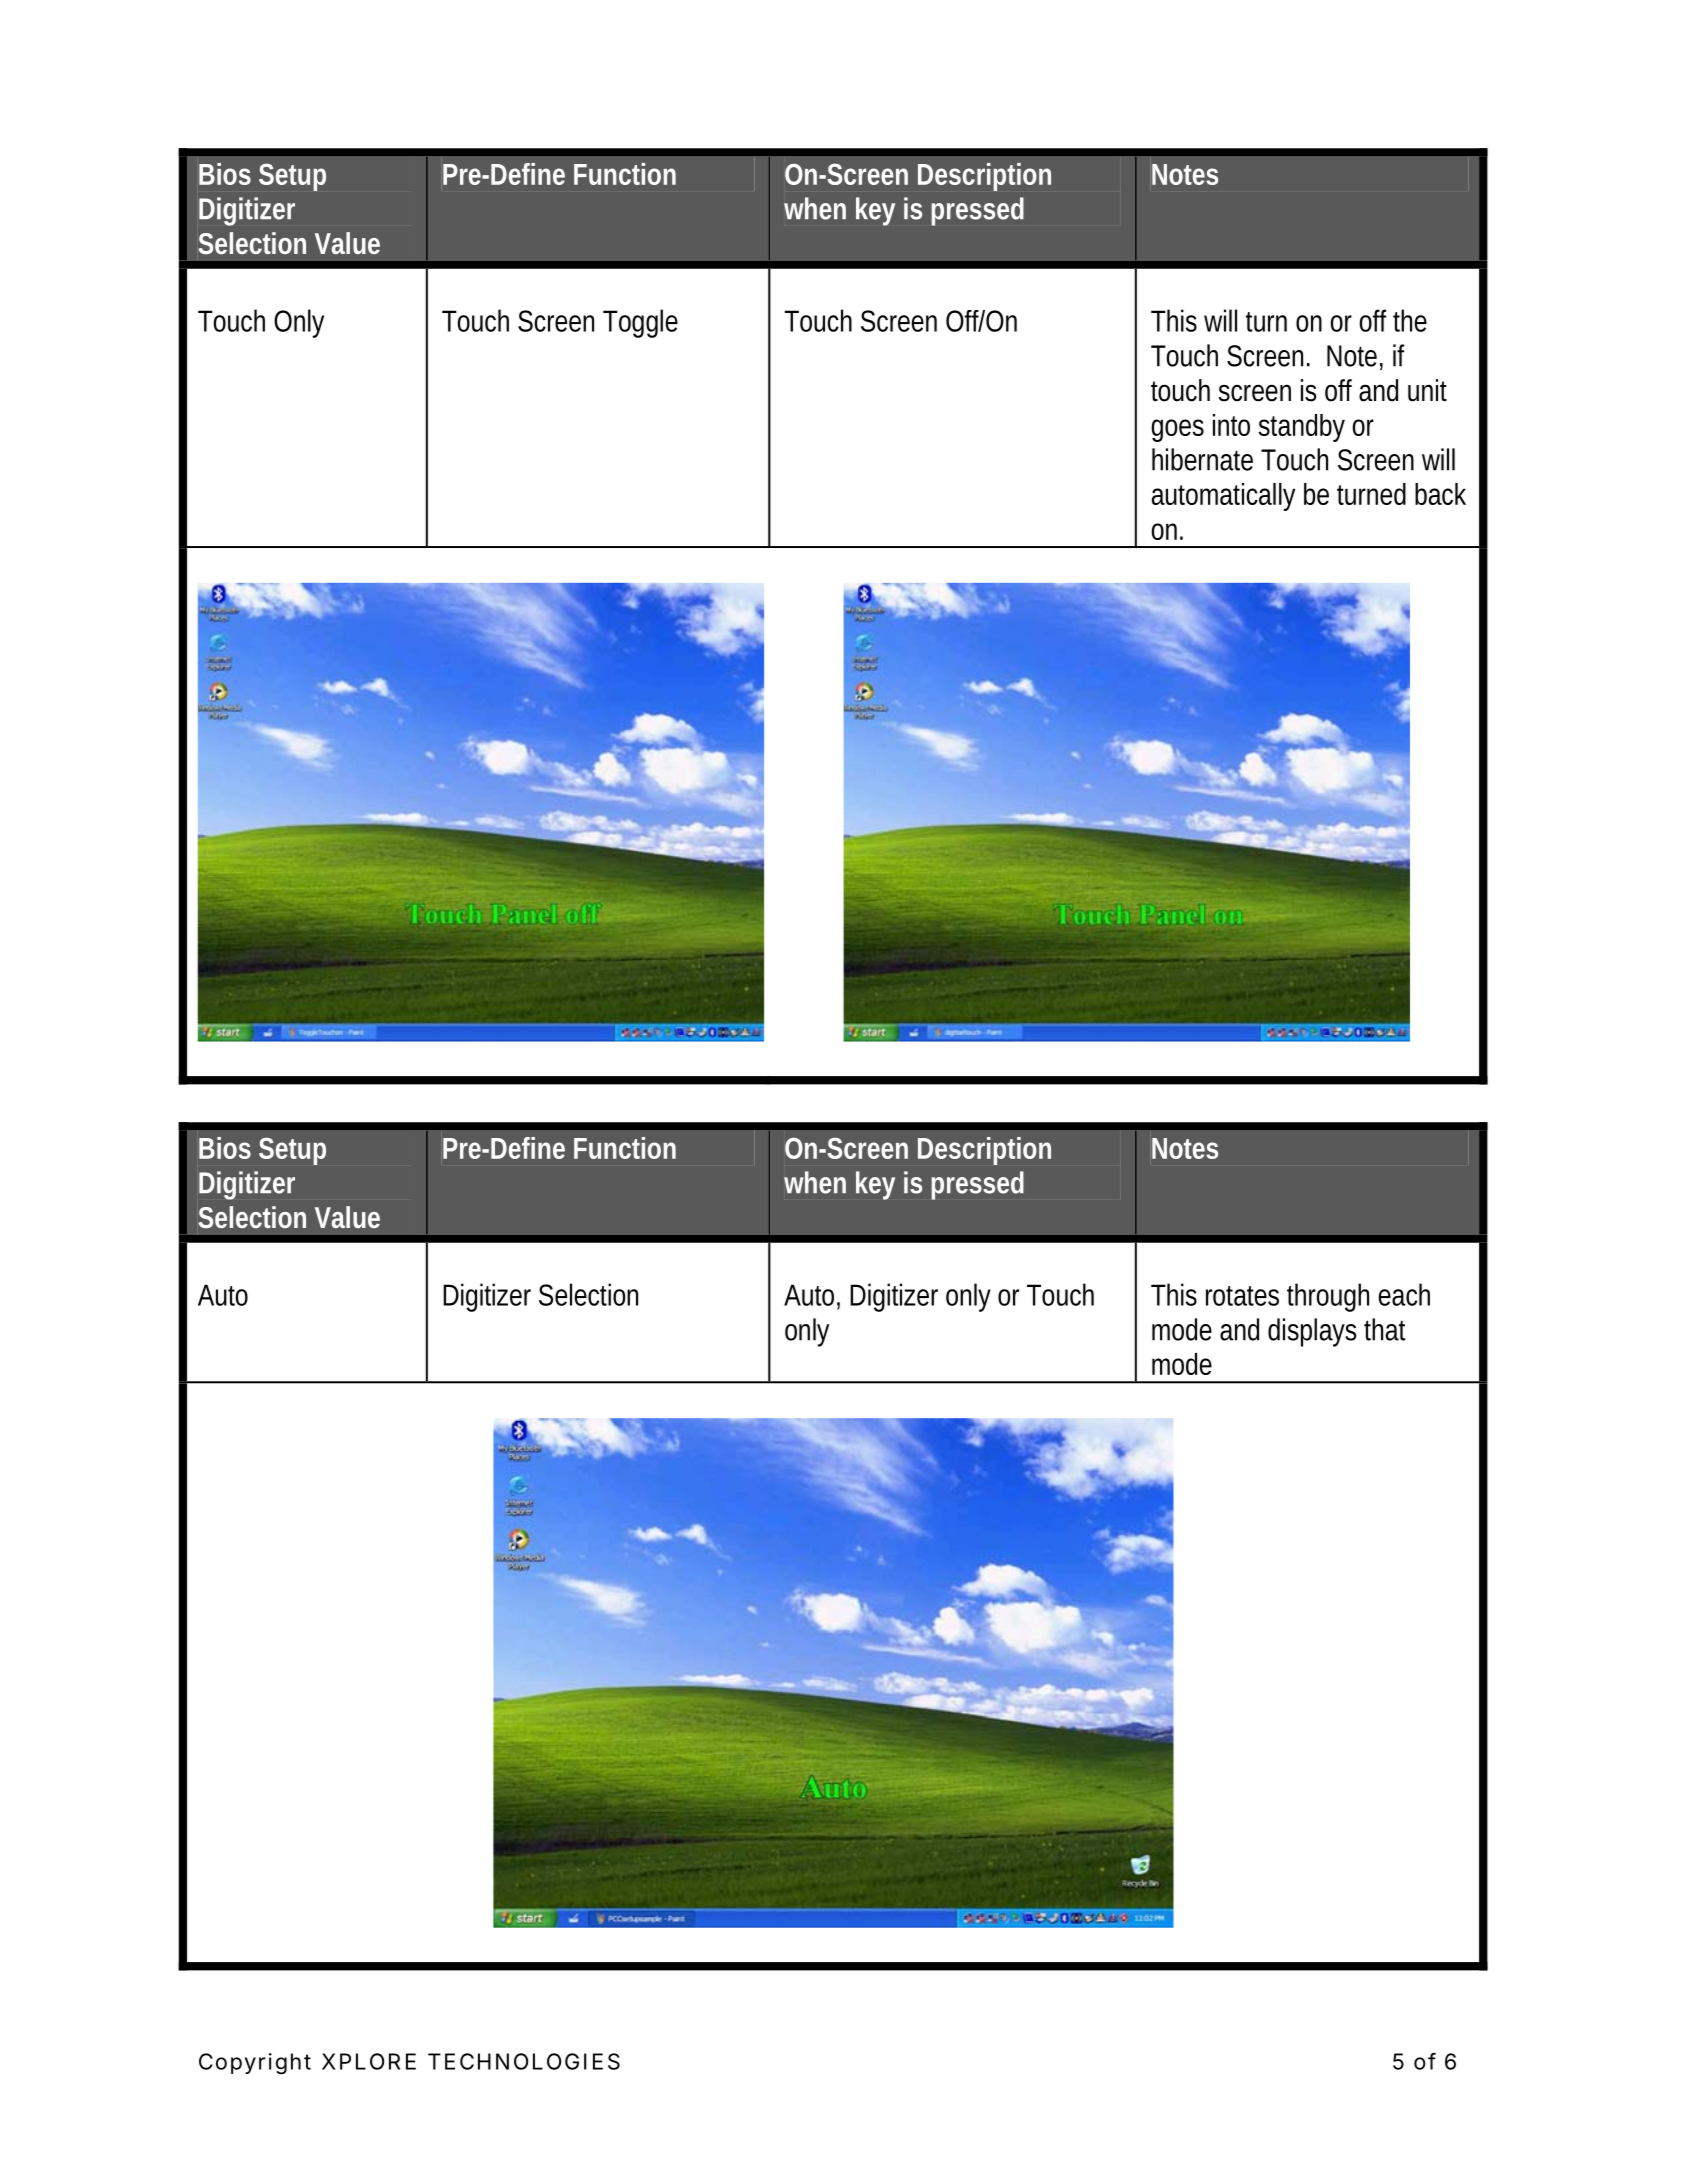 The width and height of the image is (1681, 2175). What do you see at coordinates (640, 323) in the image?
I see `Toggle` at bounding box center [640, 323].
